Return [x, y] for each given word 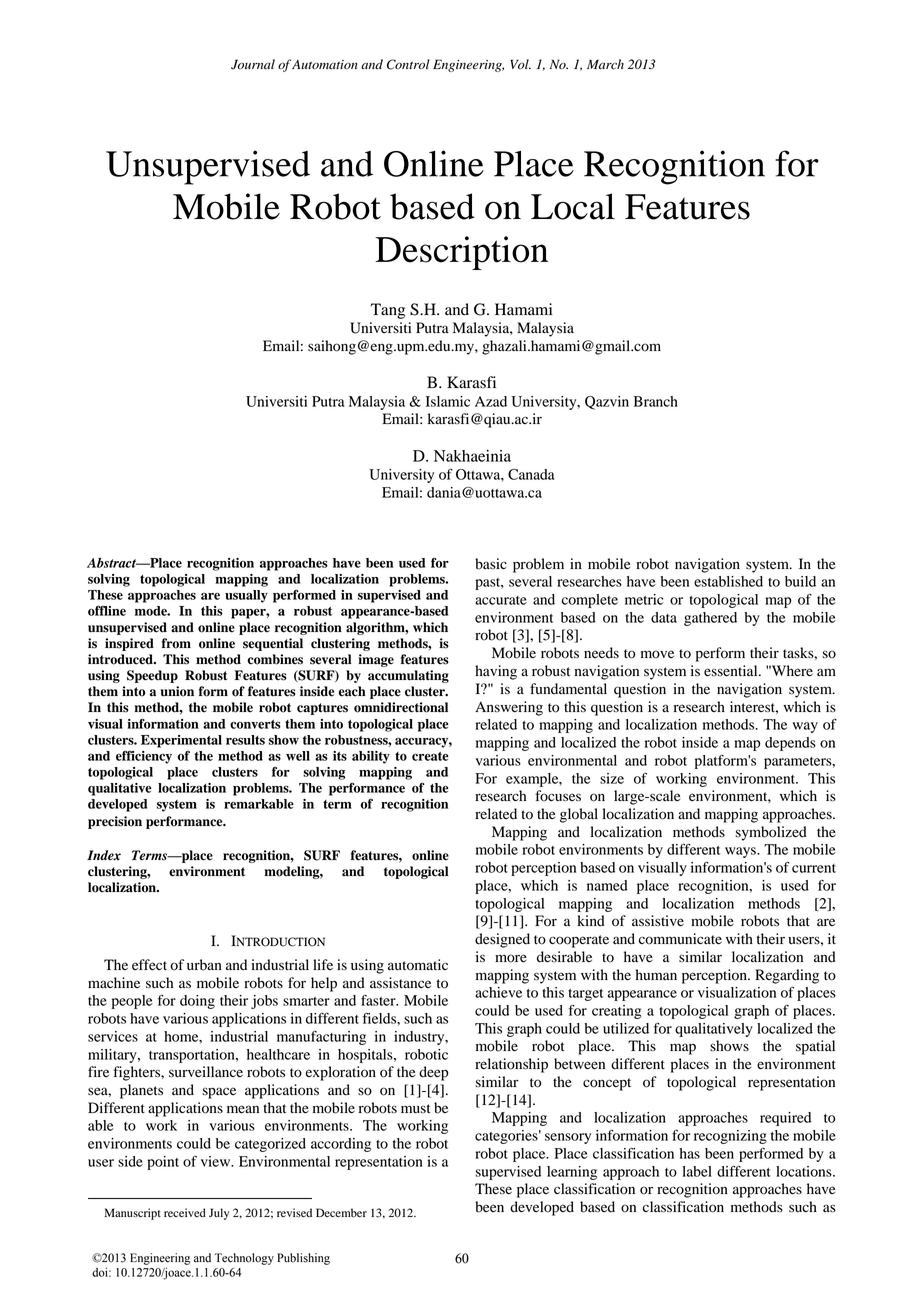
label [697, 1171]
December [341, 1213]
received [185, 1213]
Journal [253, 64]
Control [408, 64]
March [605, 64]
